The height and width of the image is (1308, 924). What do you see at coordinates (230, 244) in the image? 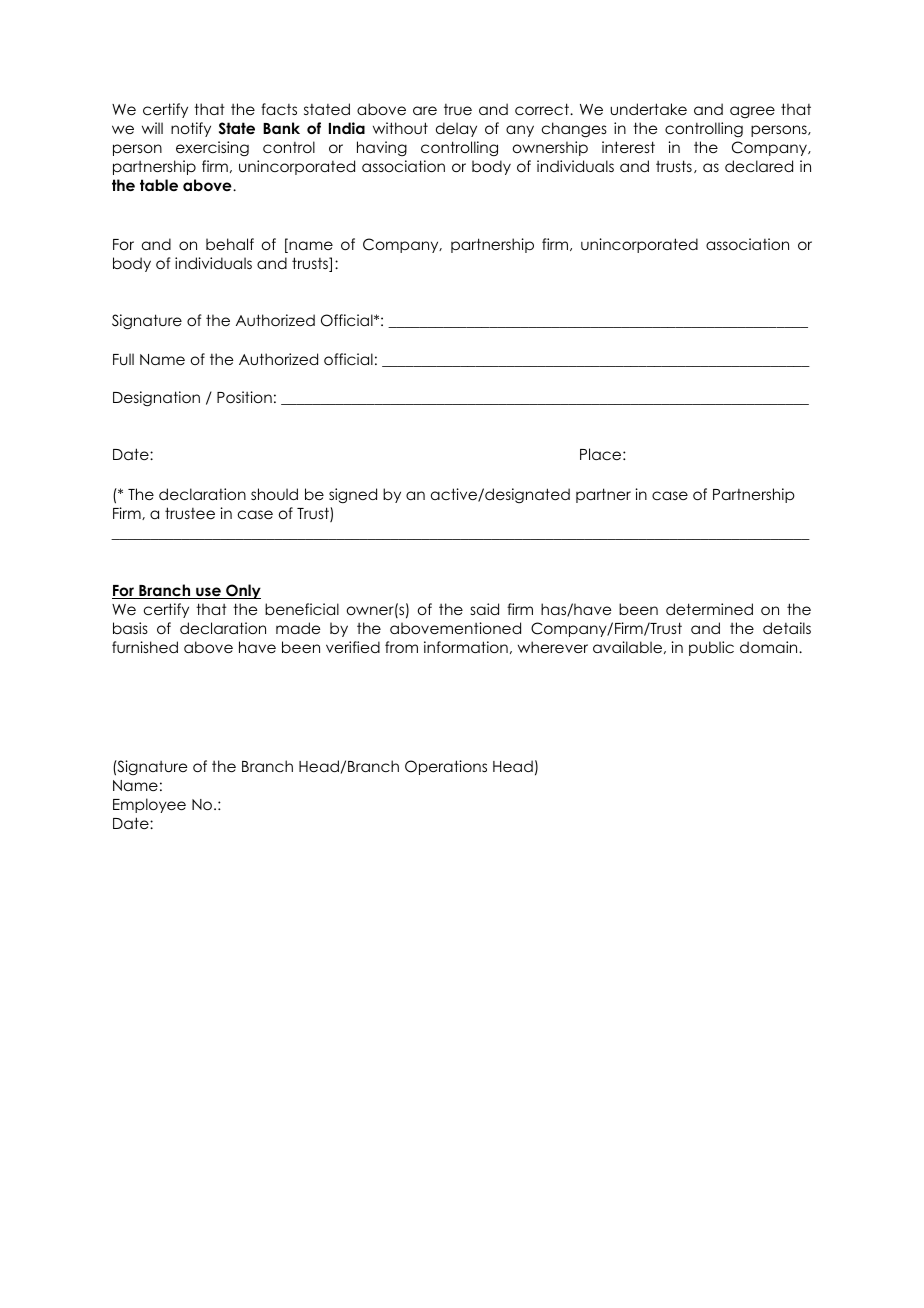
I see `behalf` at bounding box center [230, 244].
